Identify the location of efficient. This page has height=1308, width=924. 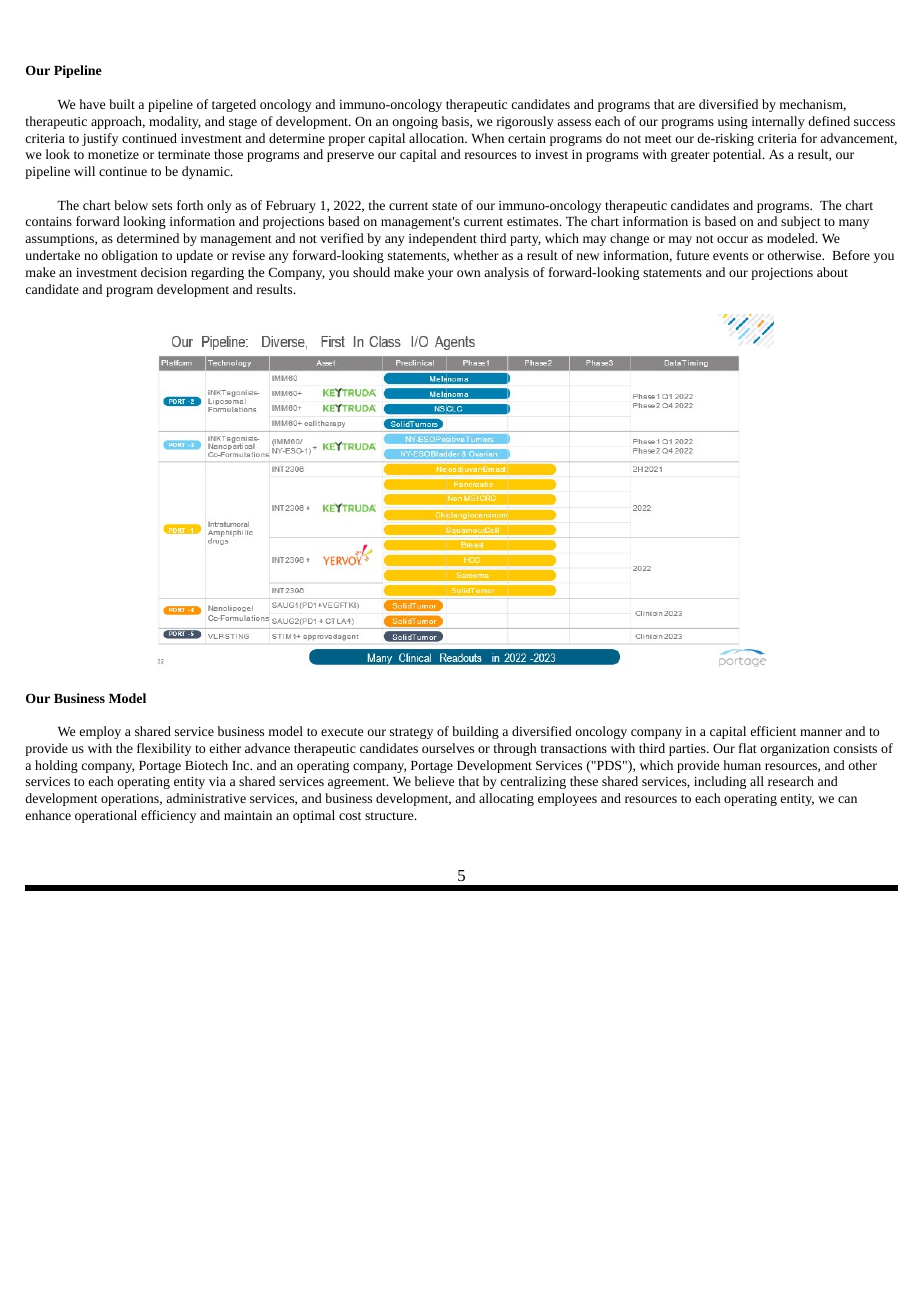
(773, 731).
